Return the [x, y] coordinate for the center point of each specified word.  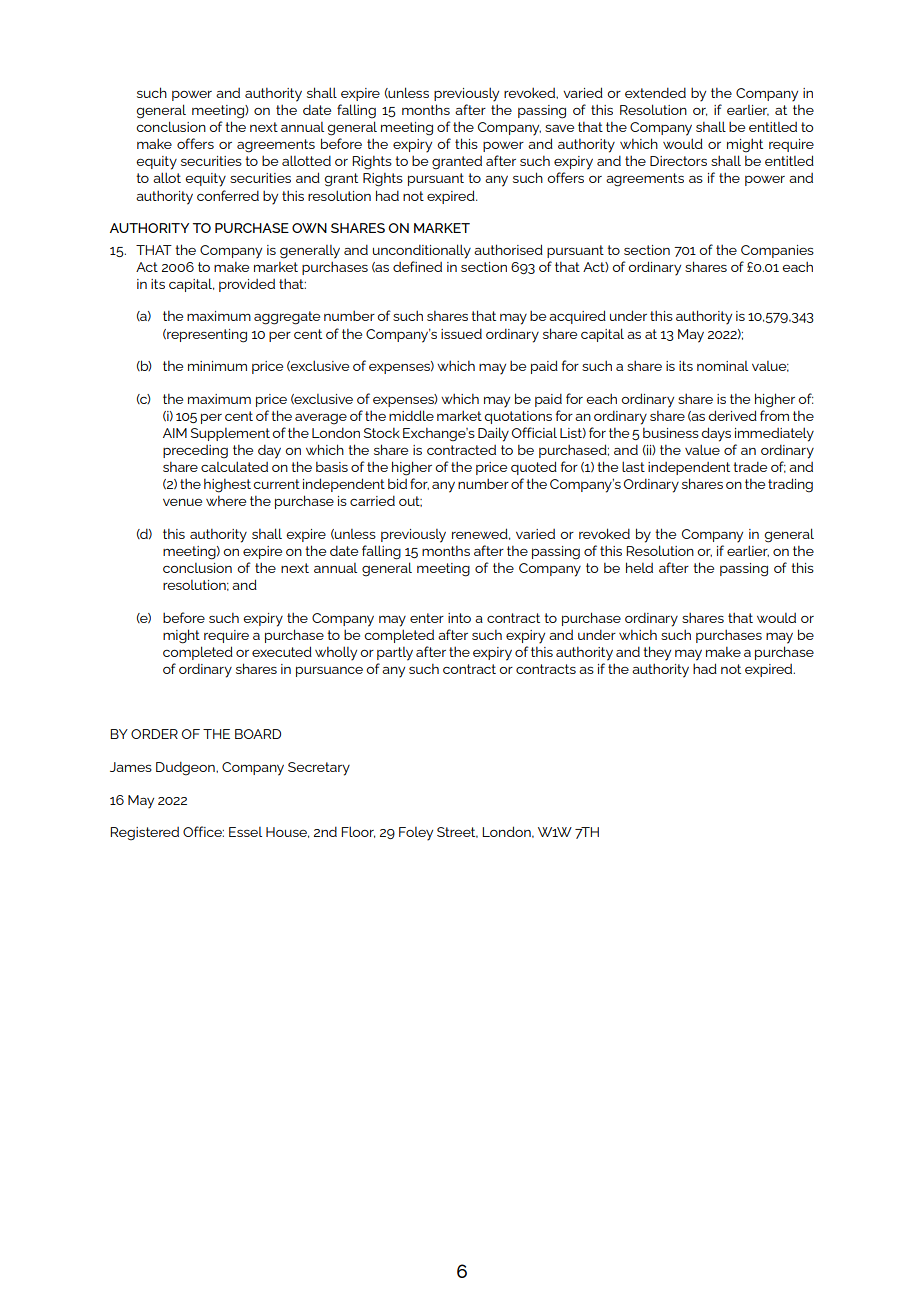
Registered [144, 834]
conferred [228, 195]
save [559, 128]
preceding [195, 452]
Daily [493, 434]
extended [655, 92]
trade [750, 466]
